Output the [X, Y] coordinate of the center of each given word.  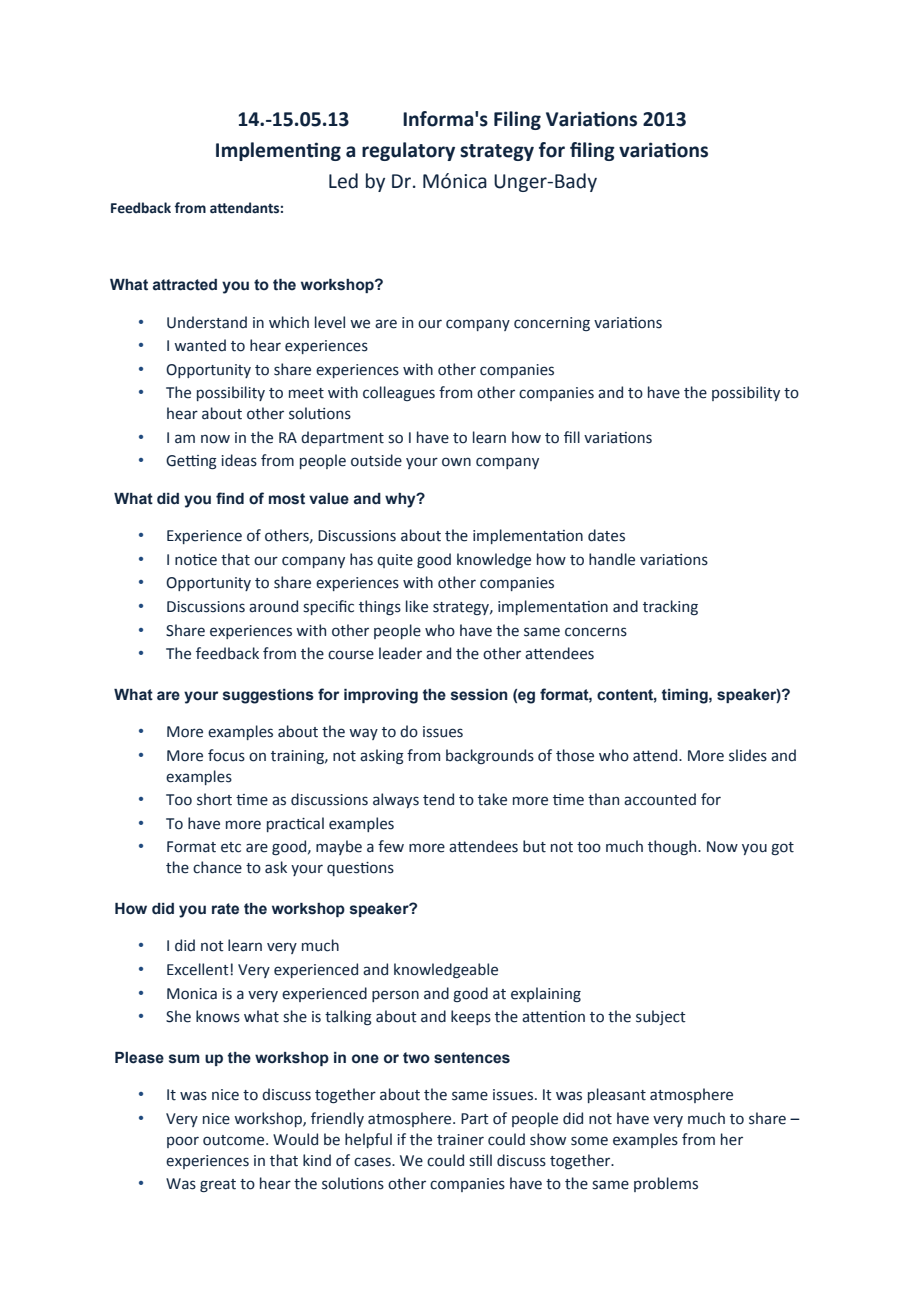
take [492, 799]
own [456, 462]
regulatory [408, 151]
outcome [235, 1140]
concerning [552, 324]
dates [606, 535]
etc [231, 847]
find [230, 498]
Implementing [278, 151]
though [673, 847]
